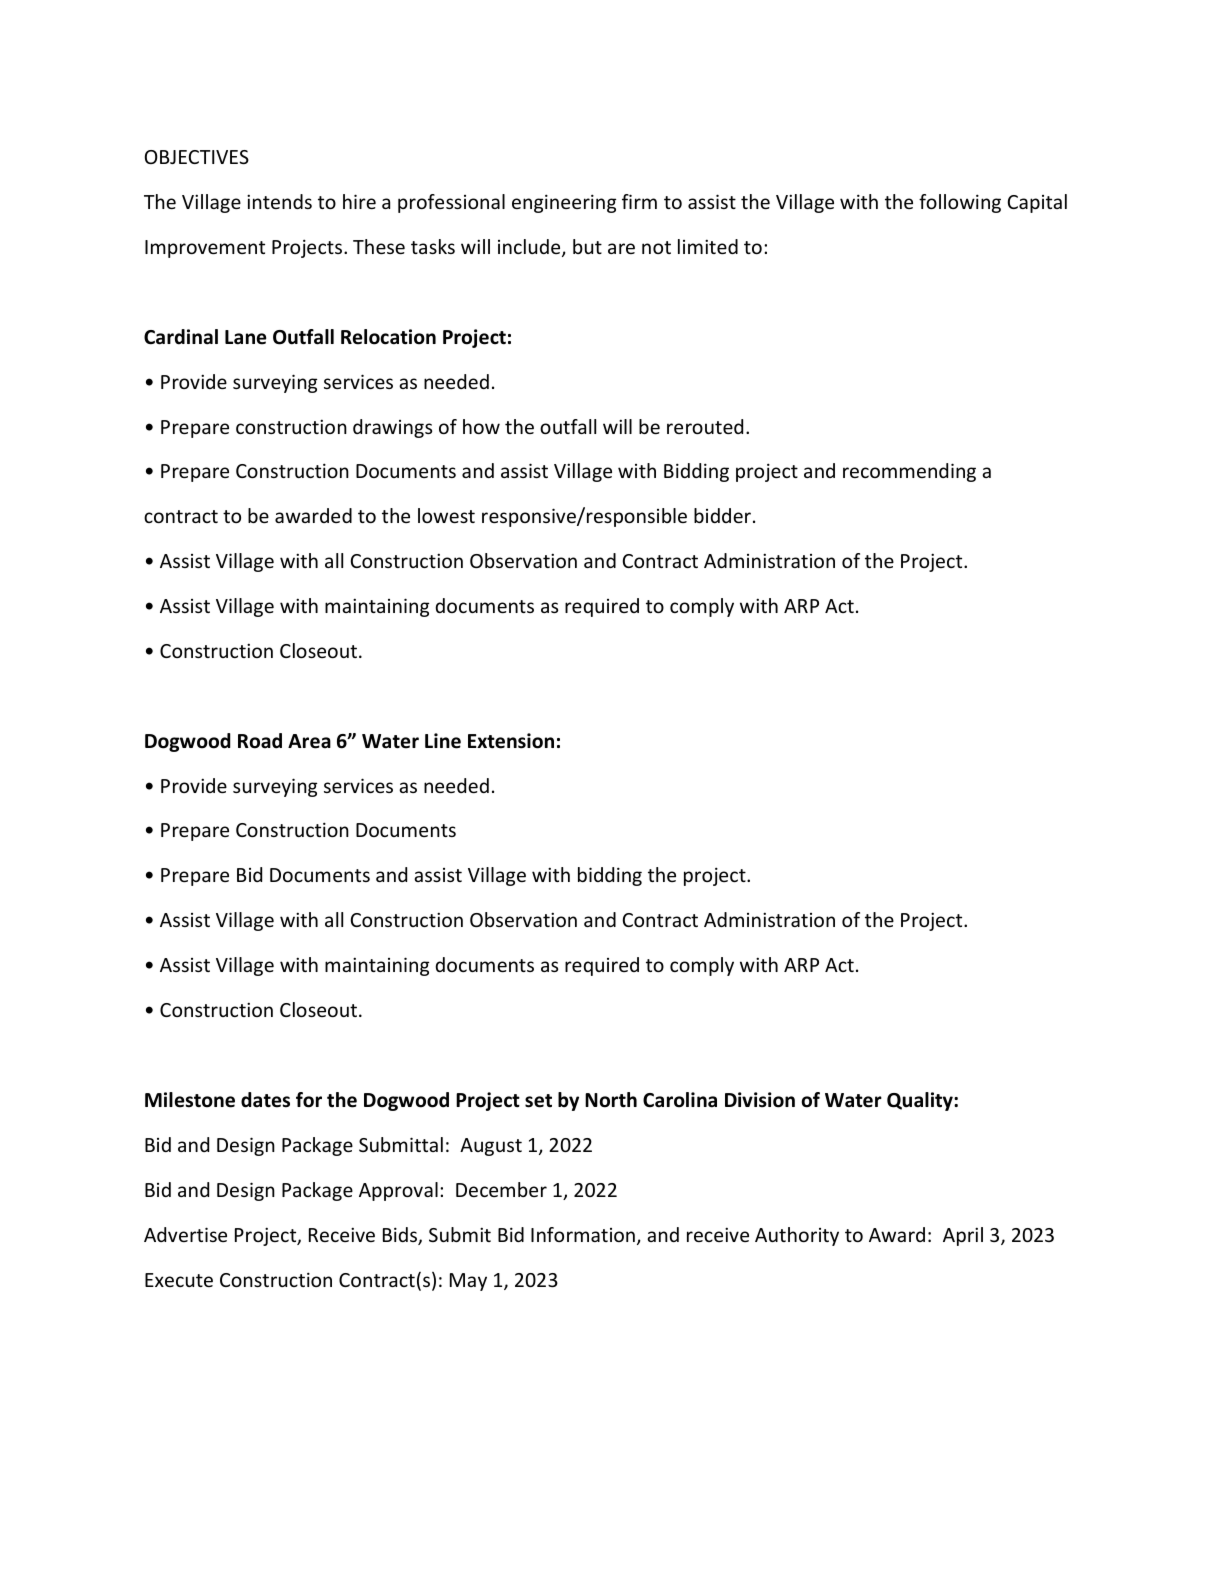  Describe the element at coordinates (265, 1100) in the document. I see `dates` at that location.
